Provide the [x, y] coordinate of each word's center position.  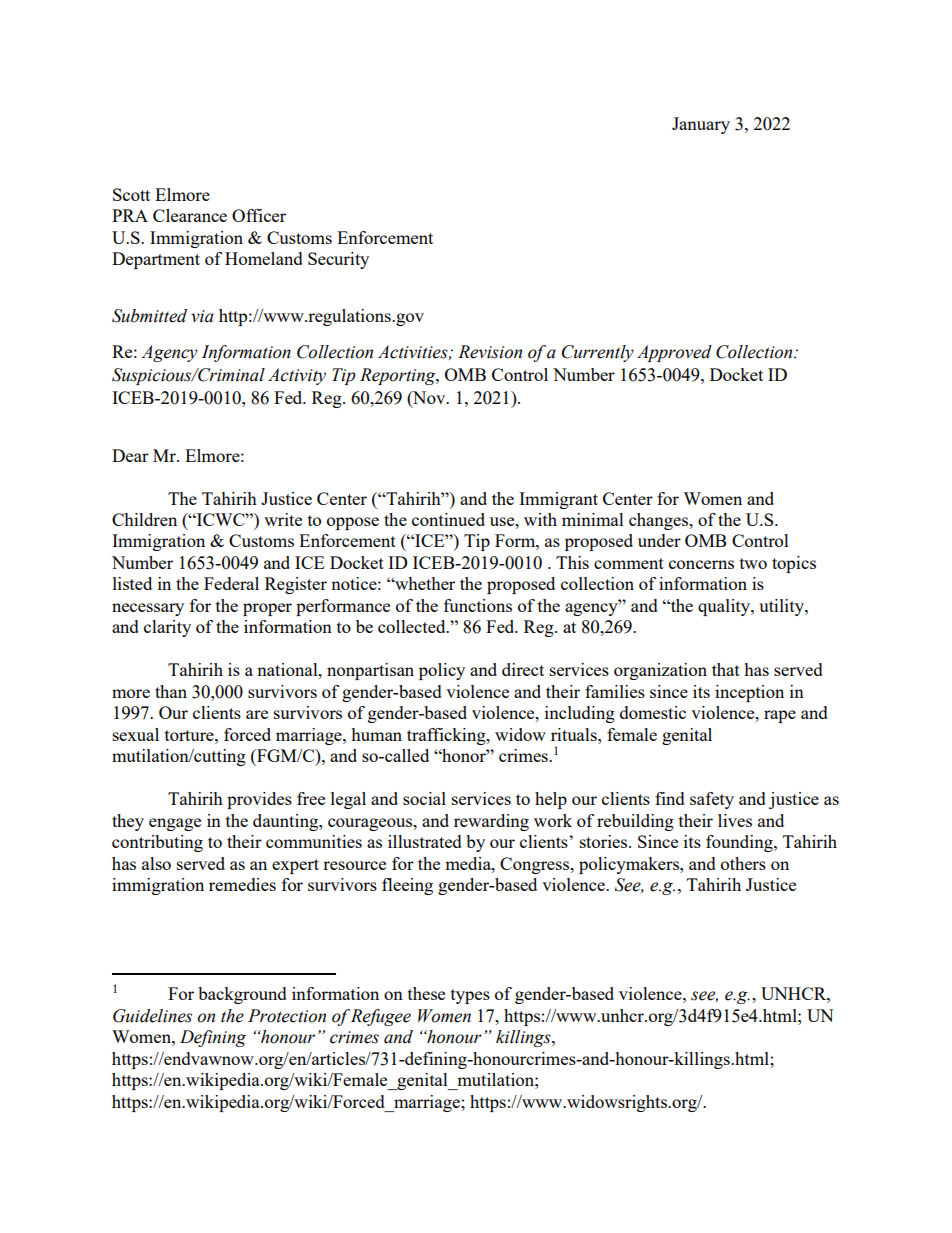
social [424, 798]
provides [259, 800]
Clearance [190, 215]
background [242, 995]
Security [338, 260]
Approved [674, 353]
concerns [701, 564]
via [202, 316]
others [743, 863]
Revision [490, 352]
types [470, 996]
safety [712, 800]
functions [478, 605]
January [701, 125]
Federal [231, 583]
